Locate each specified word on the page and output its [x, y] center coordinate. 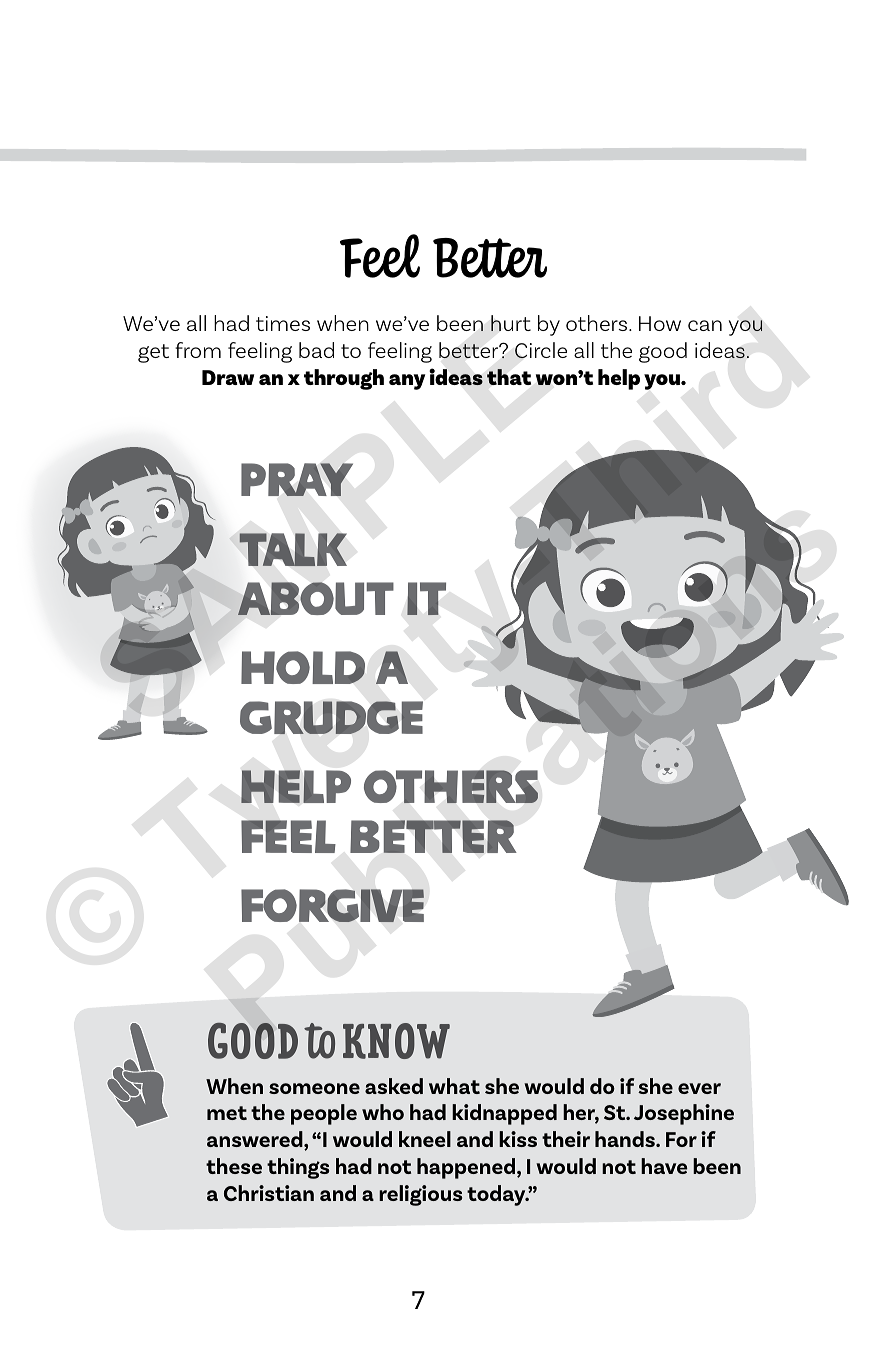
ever [699, 1088]
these [234, 1166]
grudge [331, 717]
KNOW [396, 1041]
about [316, 598]
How [660, 323]
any [407, 382]
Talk [293, 549]
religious [420, 1195]
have [664, 1166]
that [509, 377]
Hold [303, 667]
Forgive [332, 905]
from [198, 350]
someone [314, 1088]
